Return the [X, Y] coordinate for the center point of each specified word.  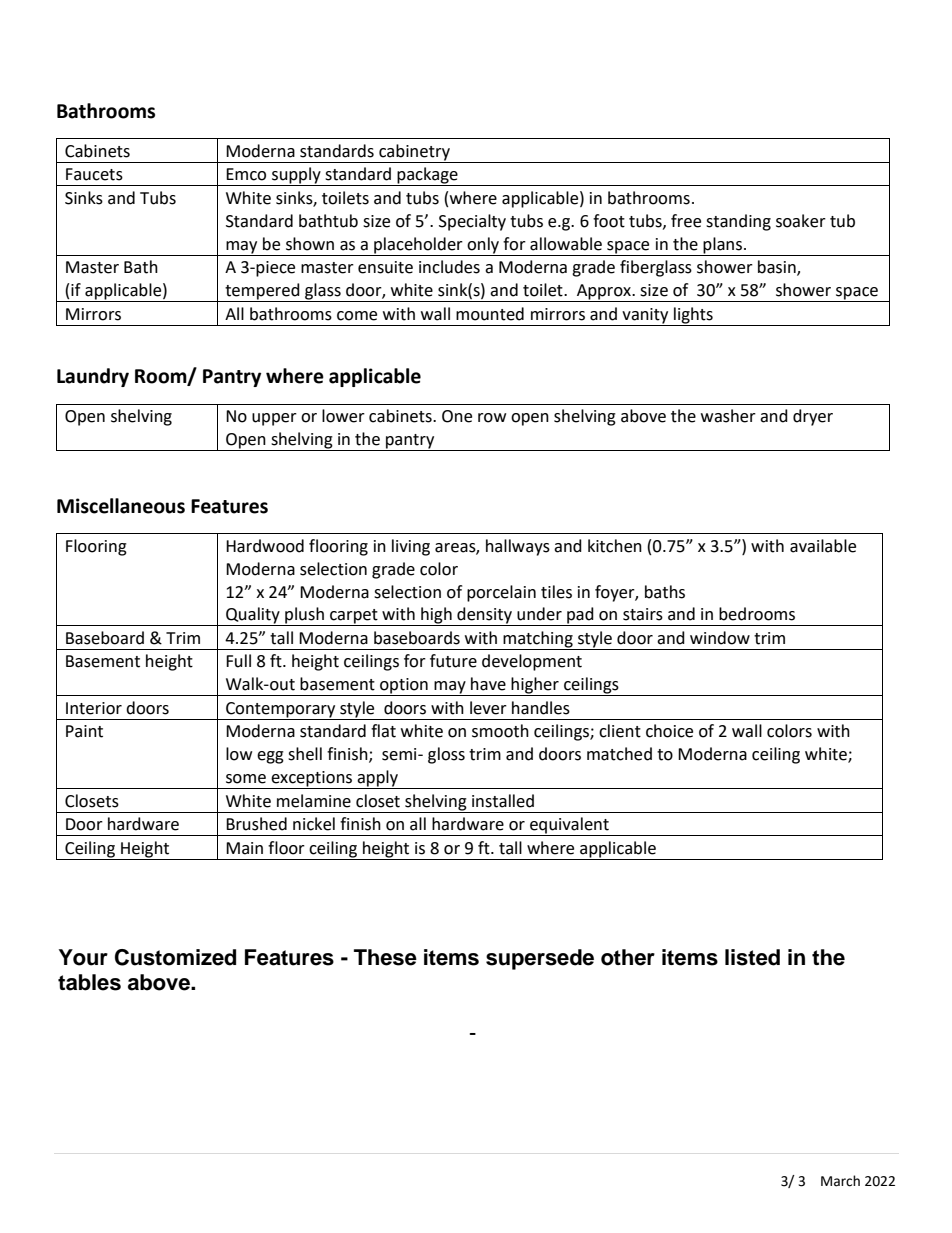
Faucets [94, 174]
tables [89, 982]
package [428, 176]
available [823, 546]
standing [738, 222]
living [411, 547]
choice [669, 731]
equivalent [569, 826]
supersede [540, 959]
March [840, 1181]
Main [244, 848]
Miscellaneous [121, 506]
